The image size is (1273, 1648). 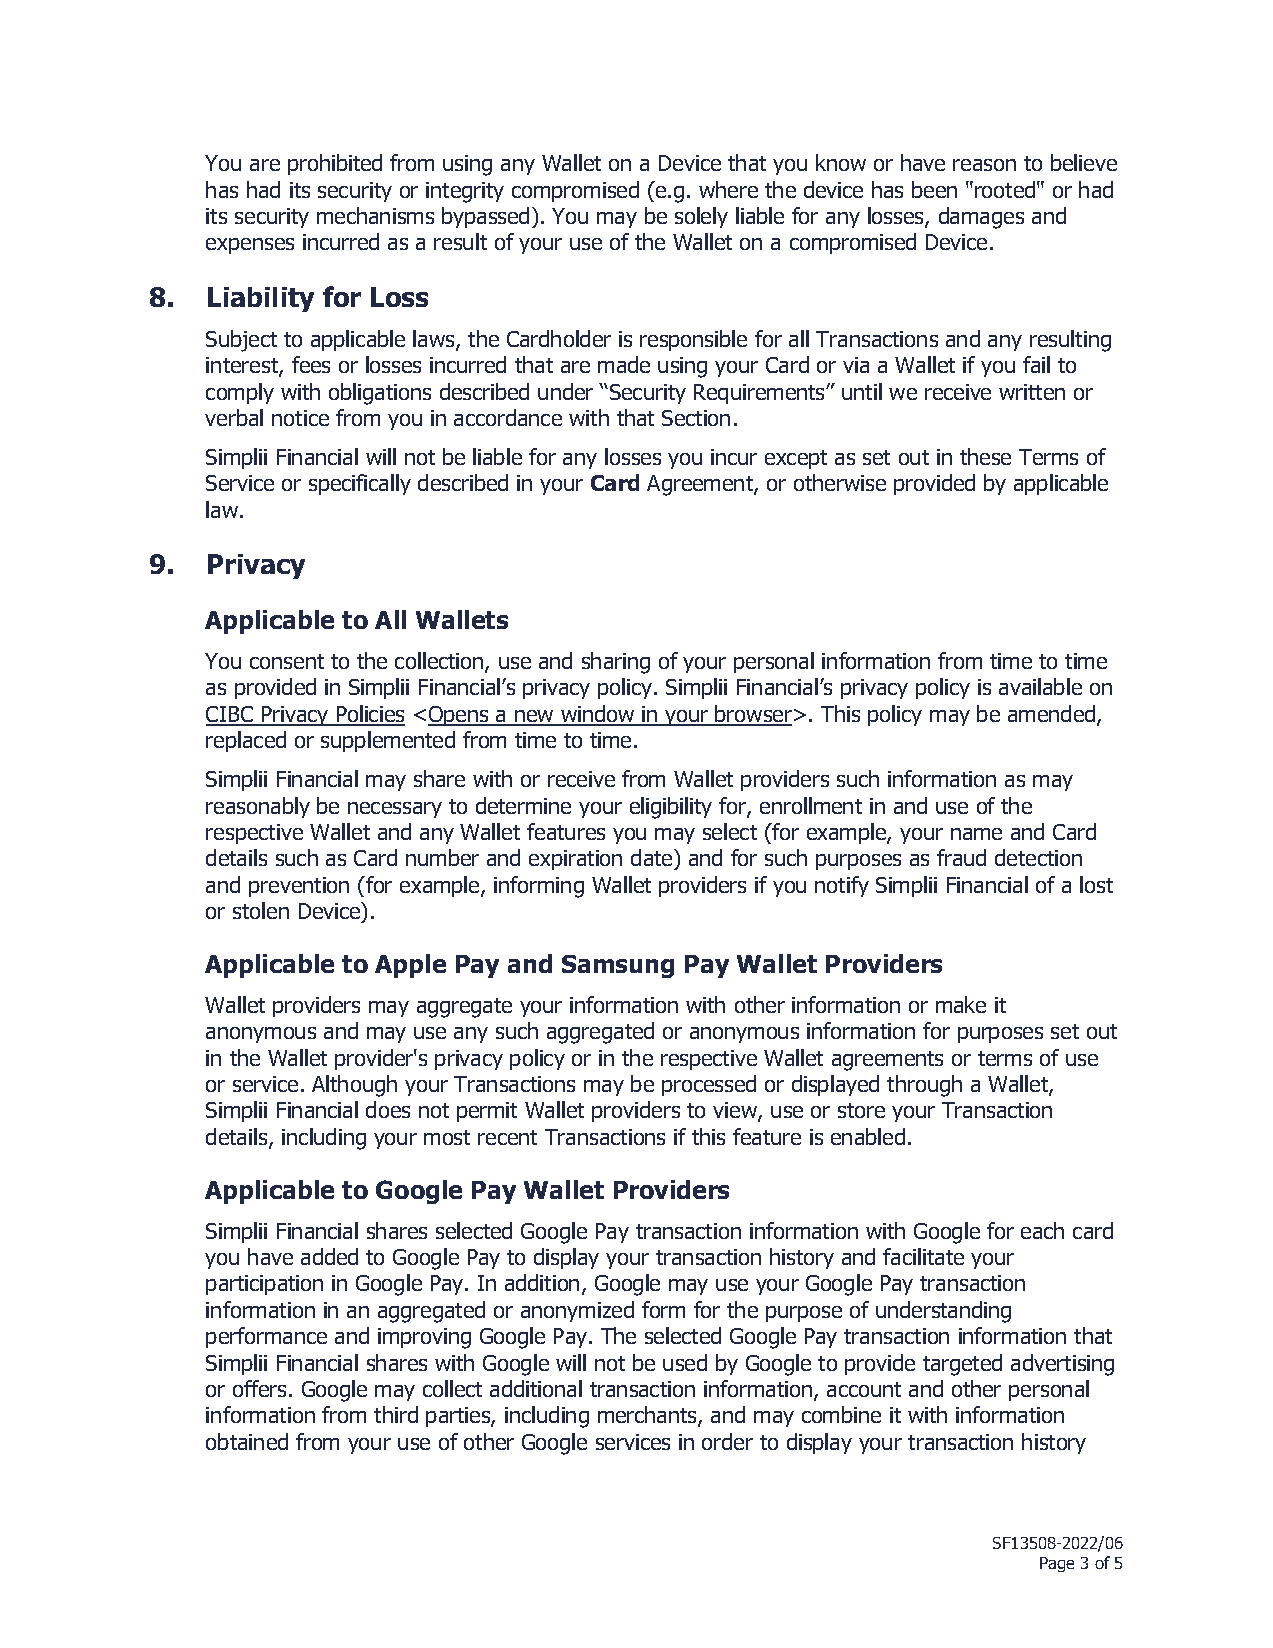 What do you see at coordinates (961, 857) in the document?
I see `fraud` at bounding box center [961, 857].
